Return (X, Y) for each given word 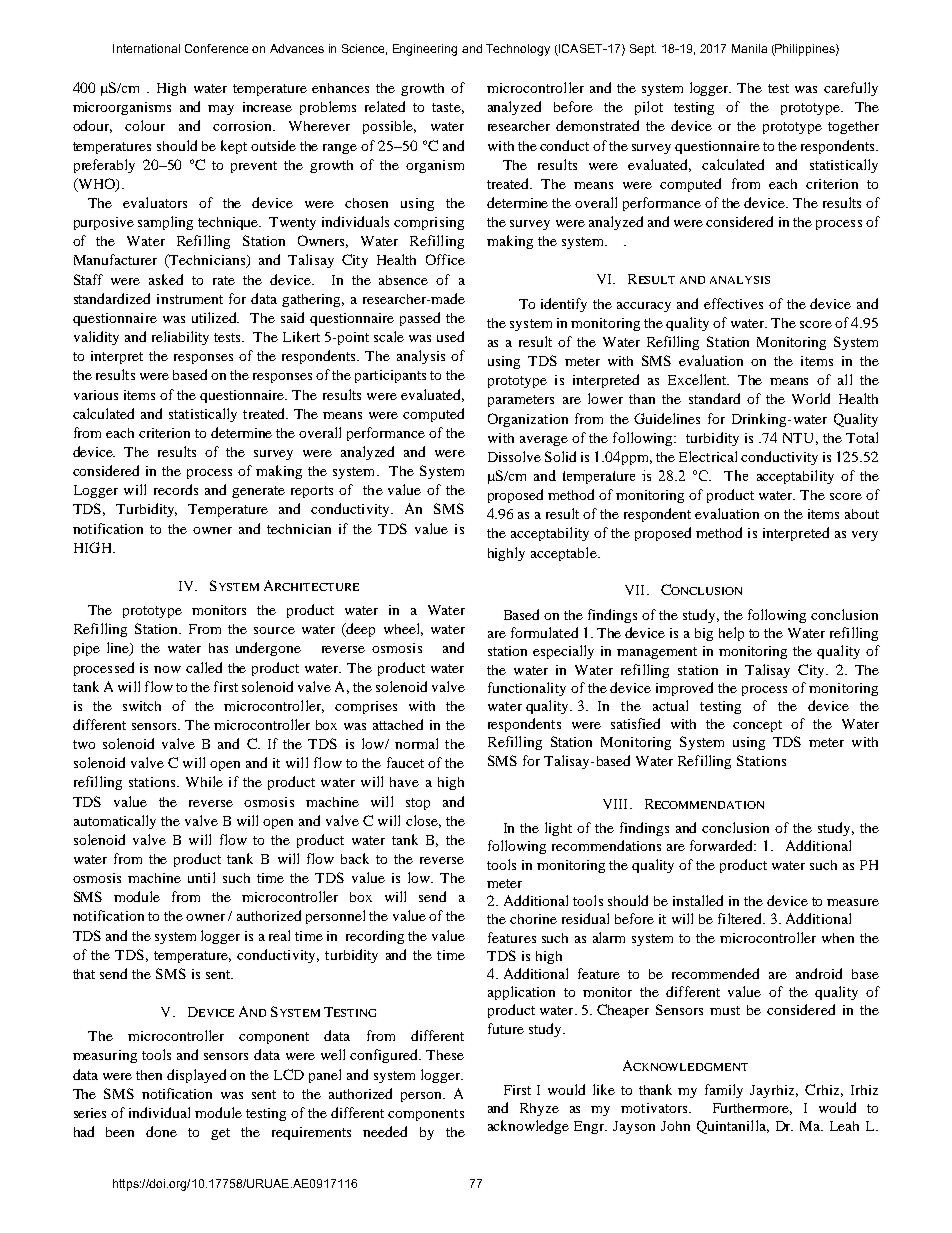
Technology (518, 50)
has (218, 648)
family (724, 1091)
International (146, 48)
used (450, 336)
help (731, 634)
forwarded (723, 845)
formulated (544, 632)
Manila (749, 48)
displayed (196, 1076)
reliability (180, 338)
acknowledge (528, 1127)
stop (418, 804)
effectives (733, 303)
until (201, 877)
